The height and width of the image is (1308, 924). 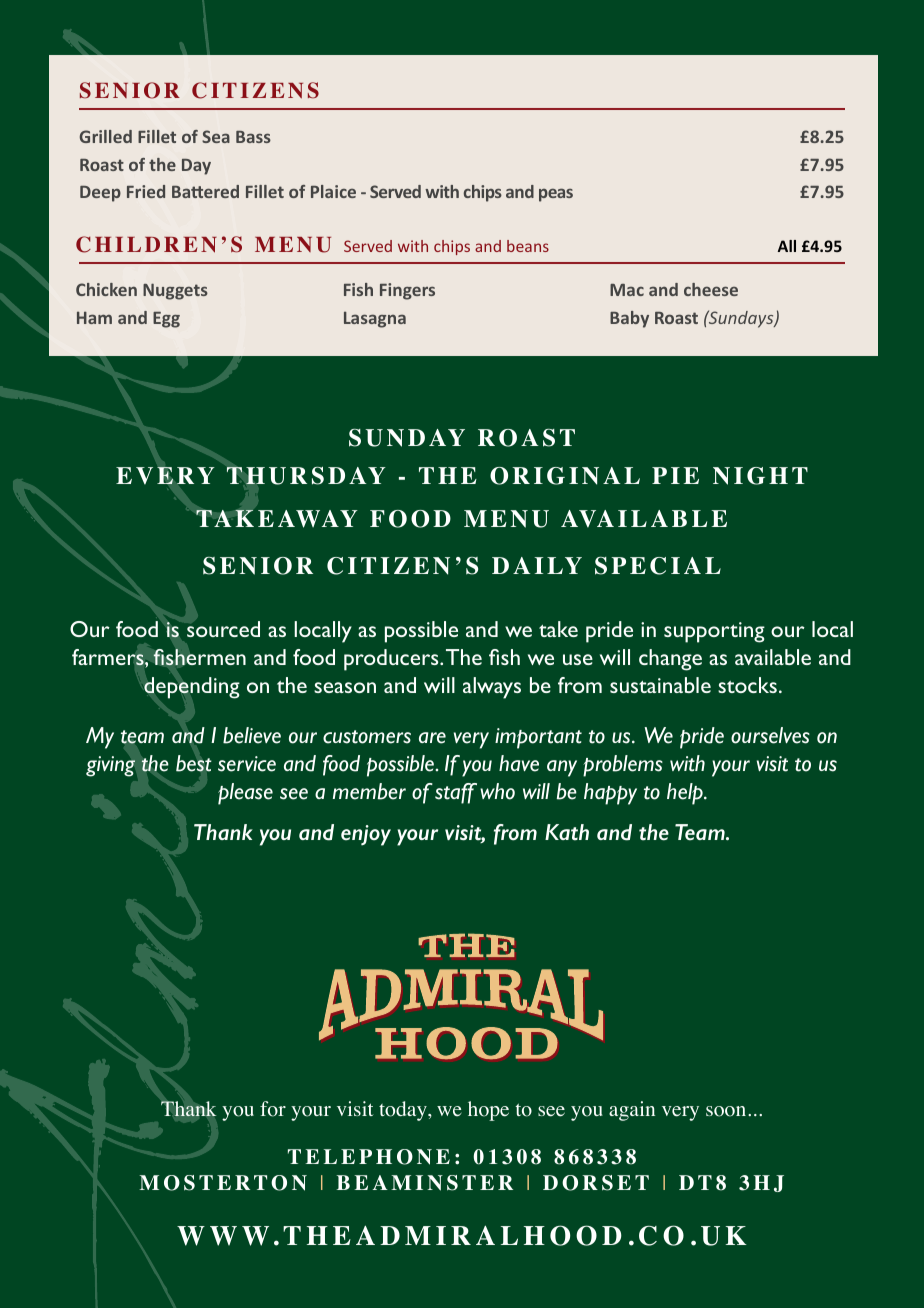 What do you see at coordinates (273, 1109) in the image?
I see `for` at bounding box center [273, 1109].
